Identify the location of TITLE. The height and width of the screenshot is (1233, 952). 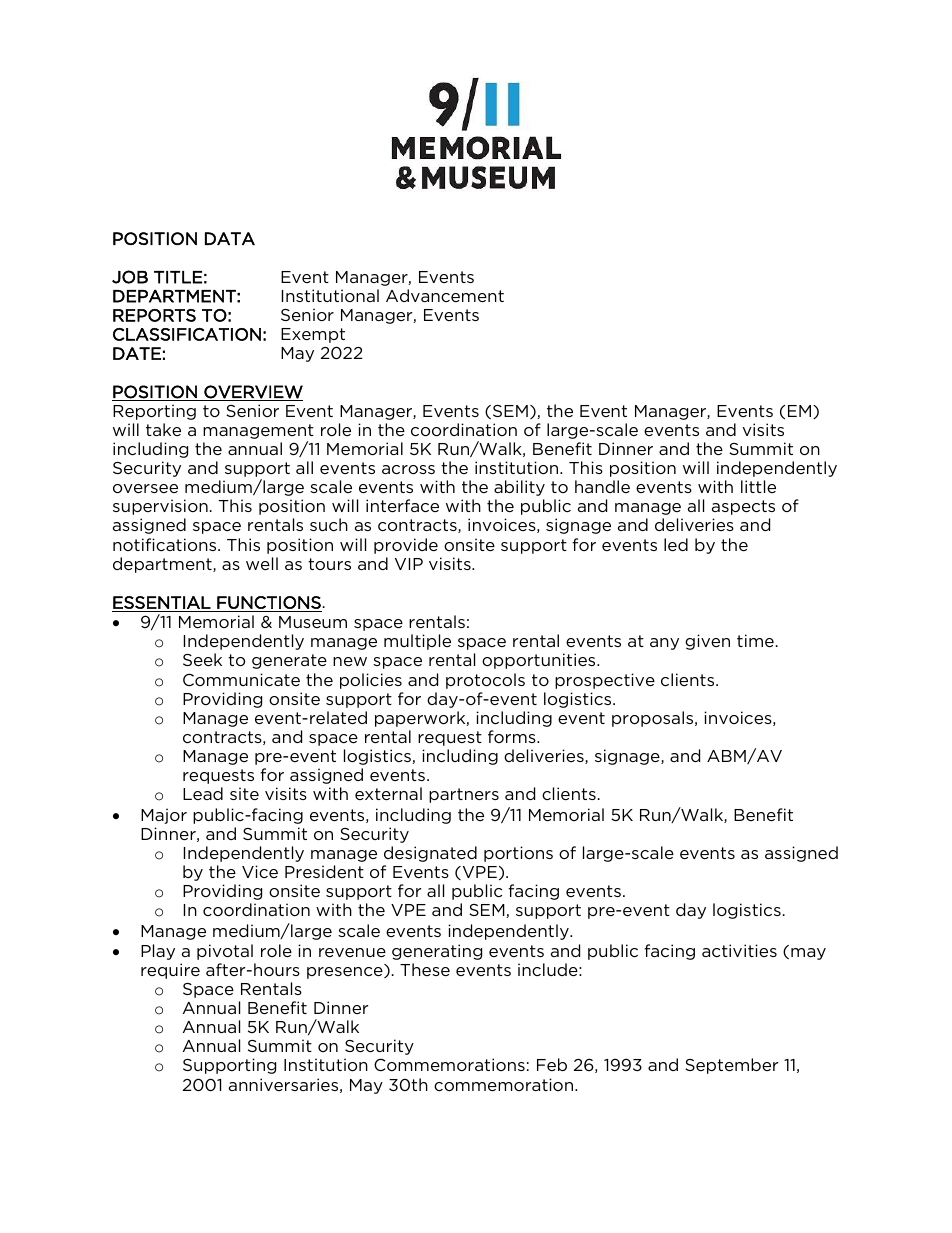
(178, 277).
